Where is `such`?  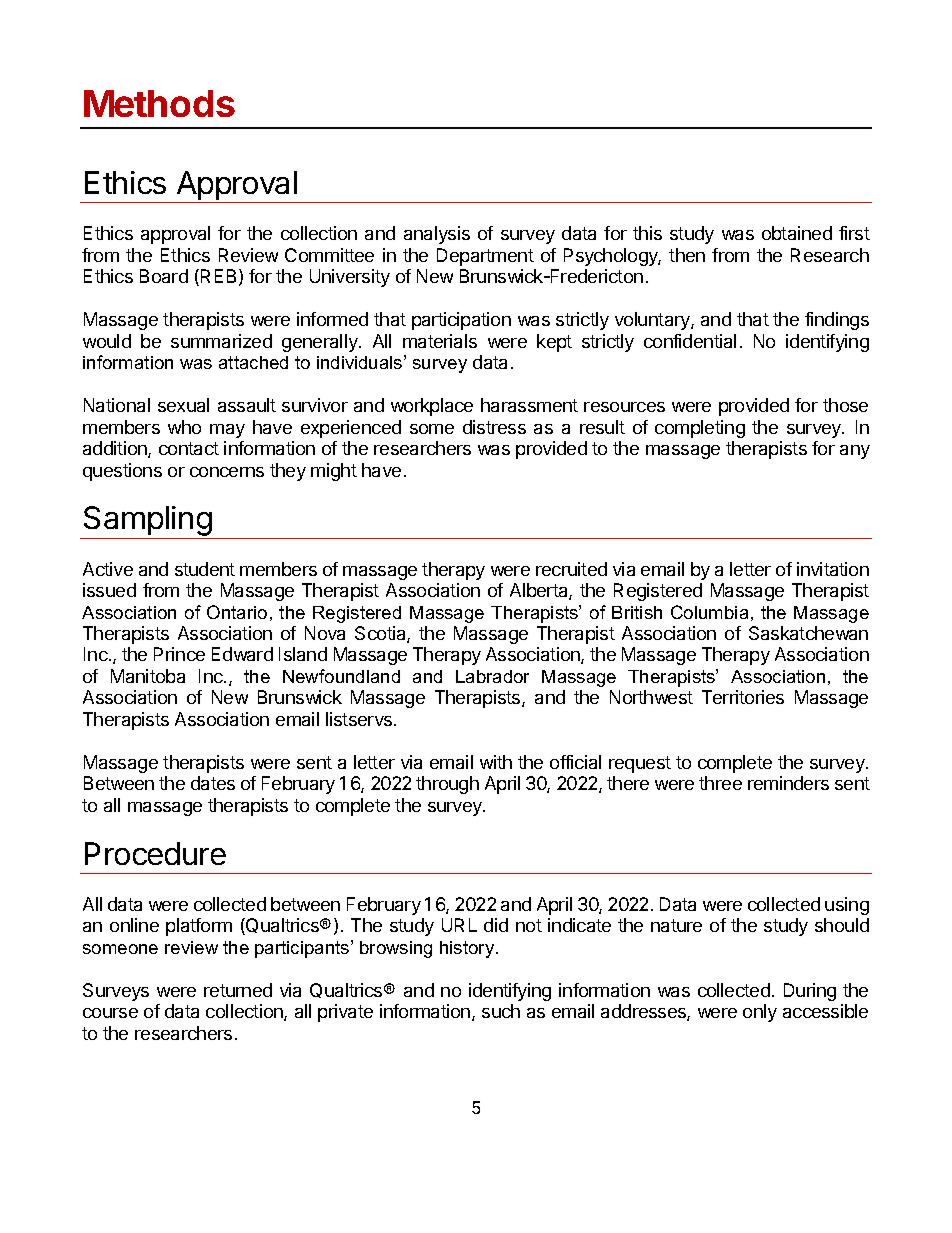 such is located at coordinates (501, 1011).
